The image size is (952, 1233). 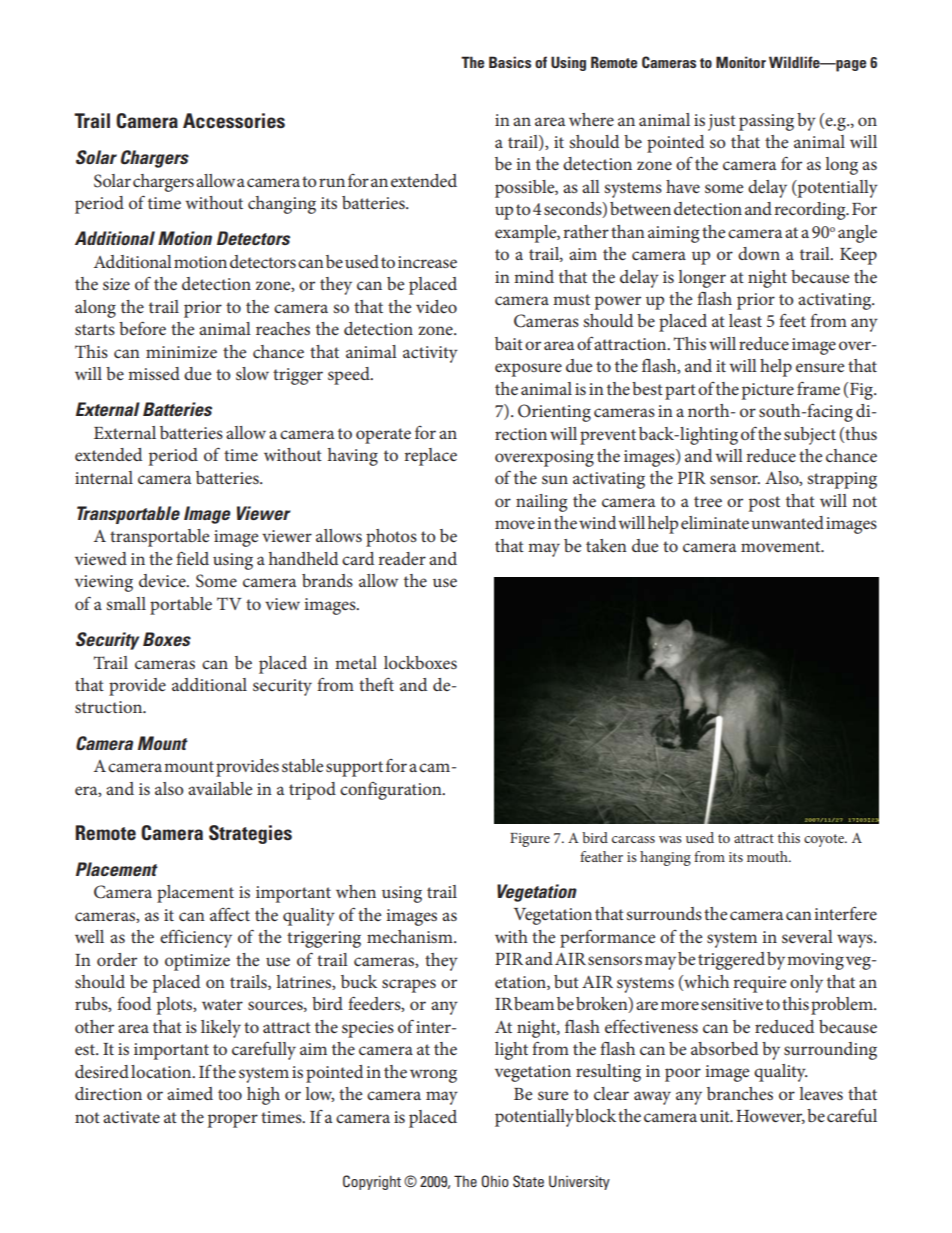 I want to click on Accessories, so click(x=234, y=120).
